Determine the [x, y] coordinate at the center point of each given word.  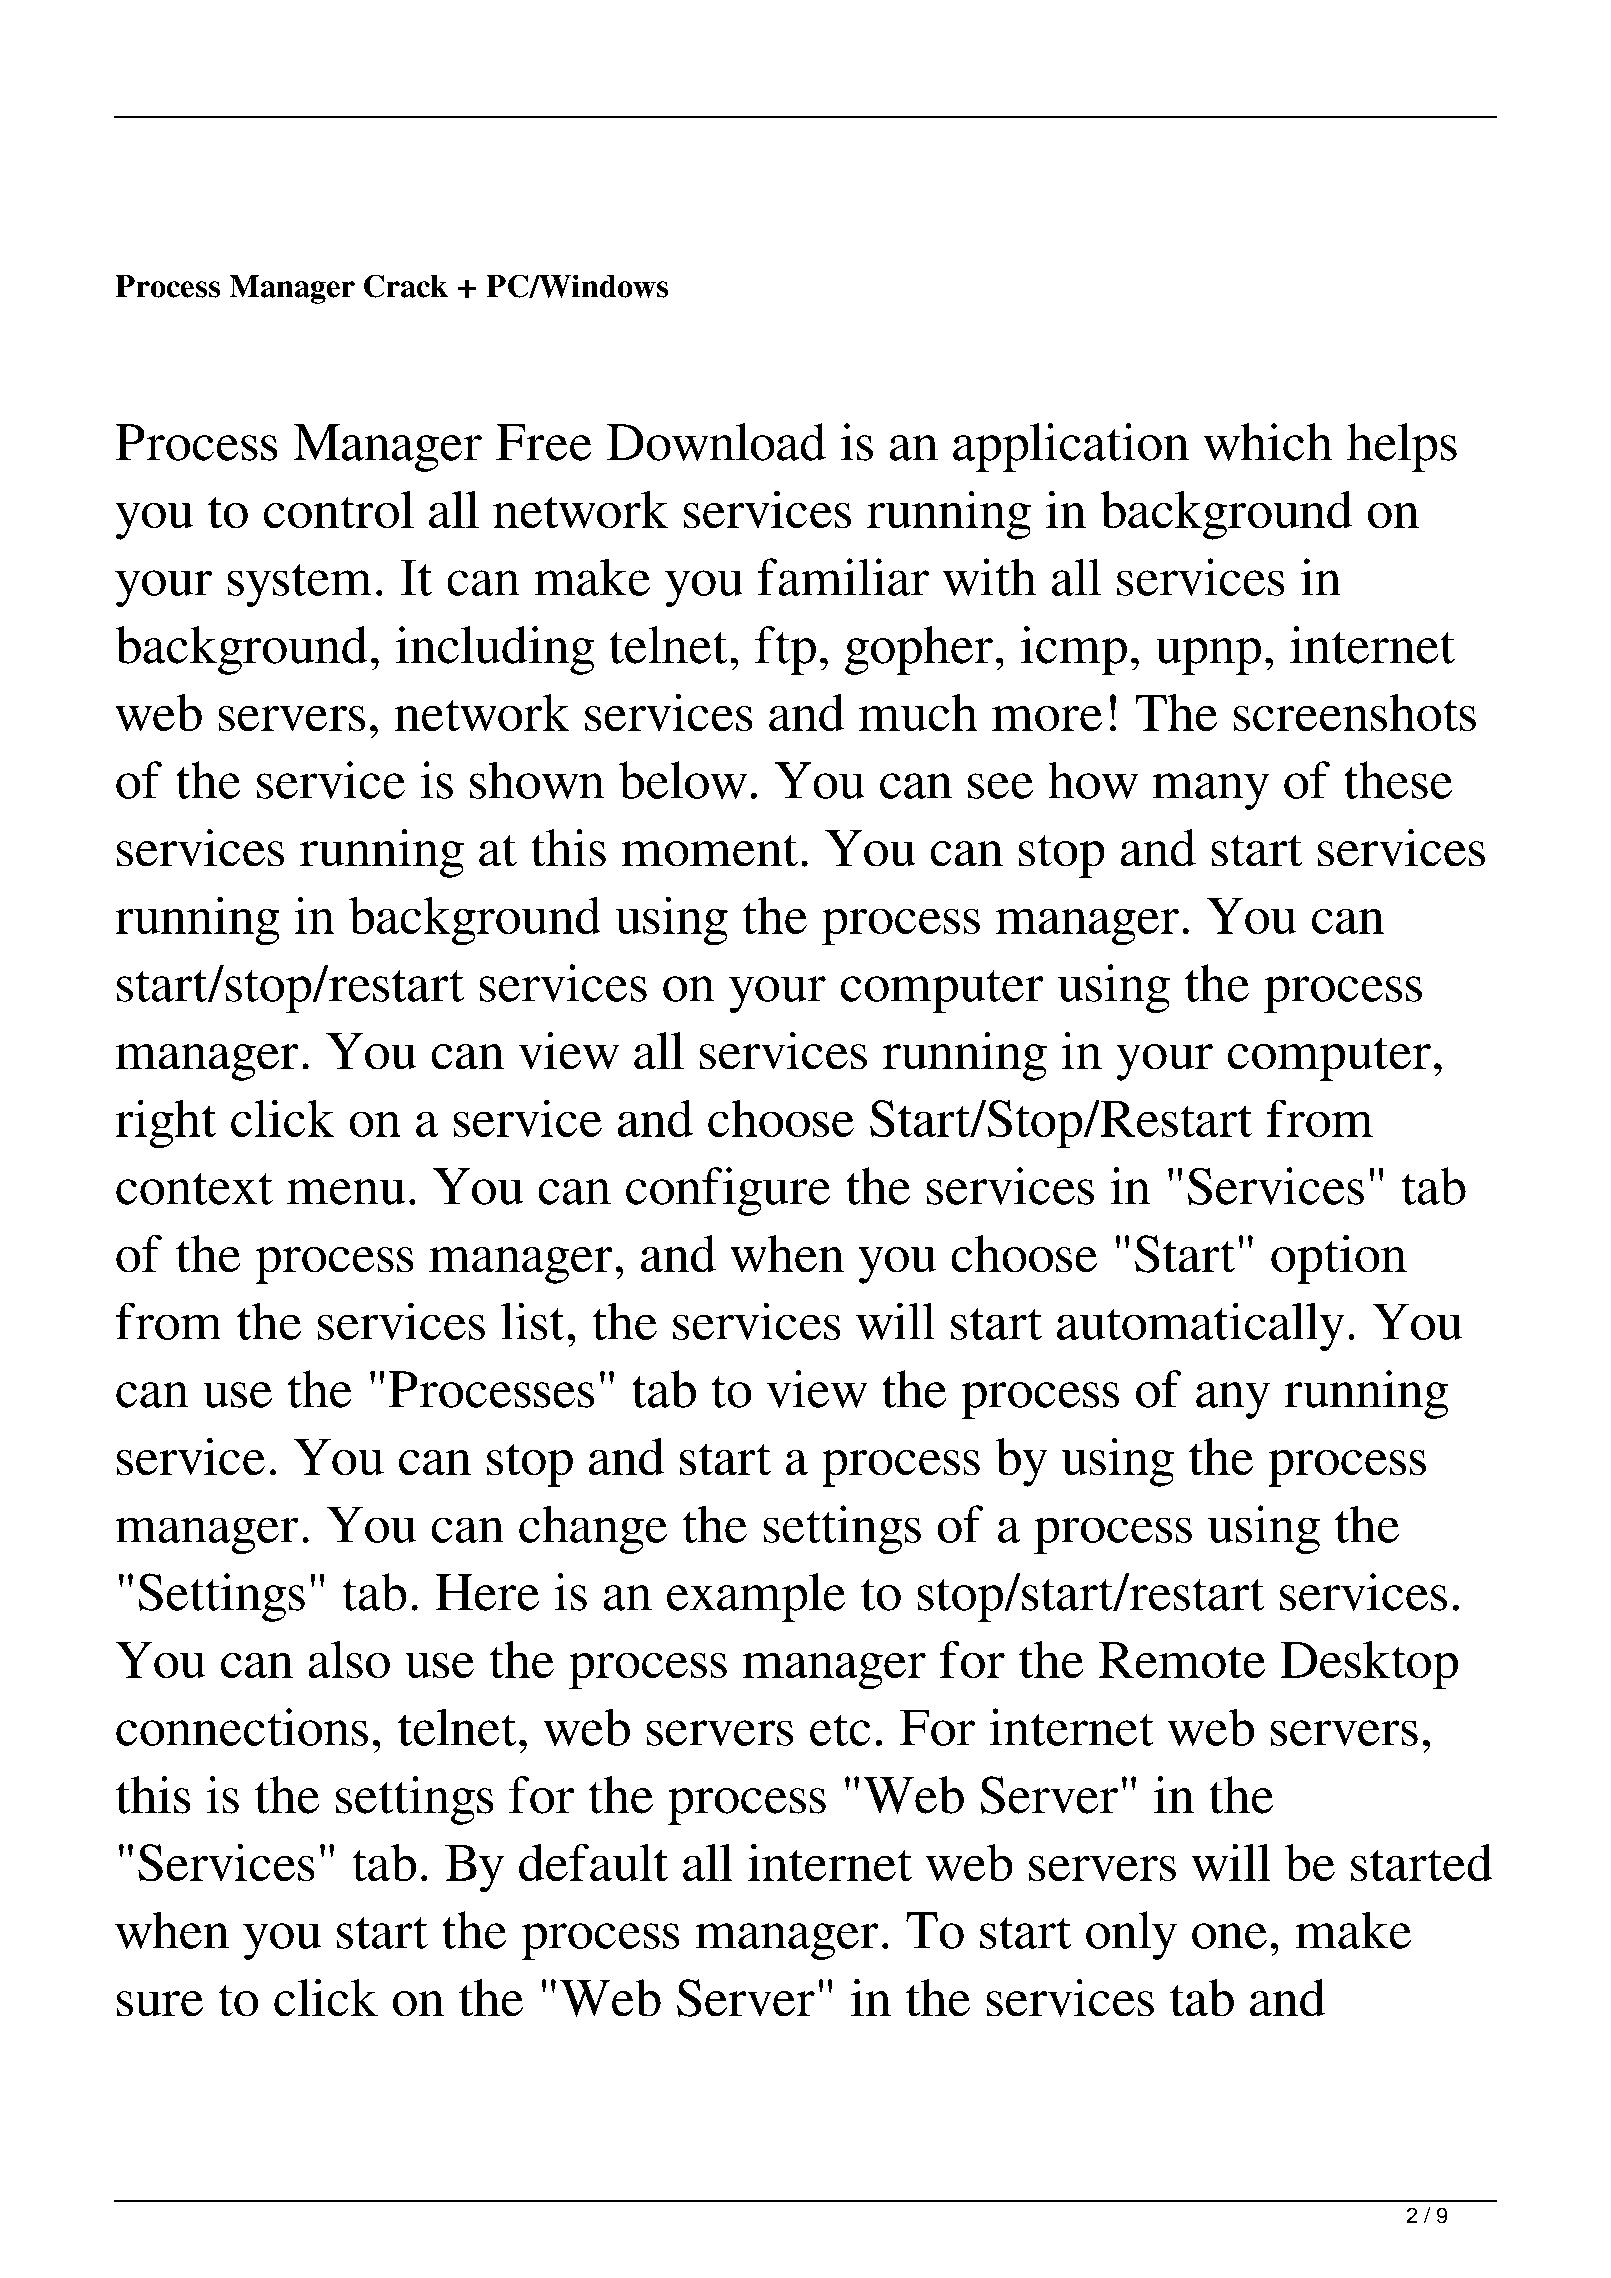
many [1211, 791]
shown [537, 780]
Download [716, 442]
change [593, 1530]
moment [710, 850]
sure [160, 2003]
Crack [406, 286]
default [593, 1862]
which [1268, 442]
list [532, 1321]
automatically [1200, 1327]
